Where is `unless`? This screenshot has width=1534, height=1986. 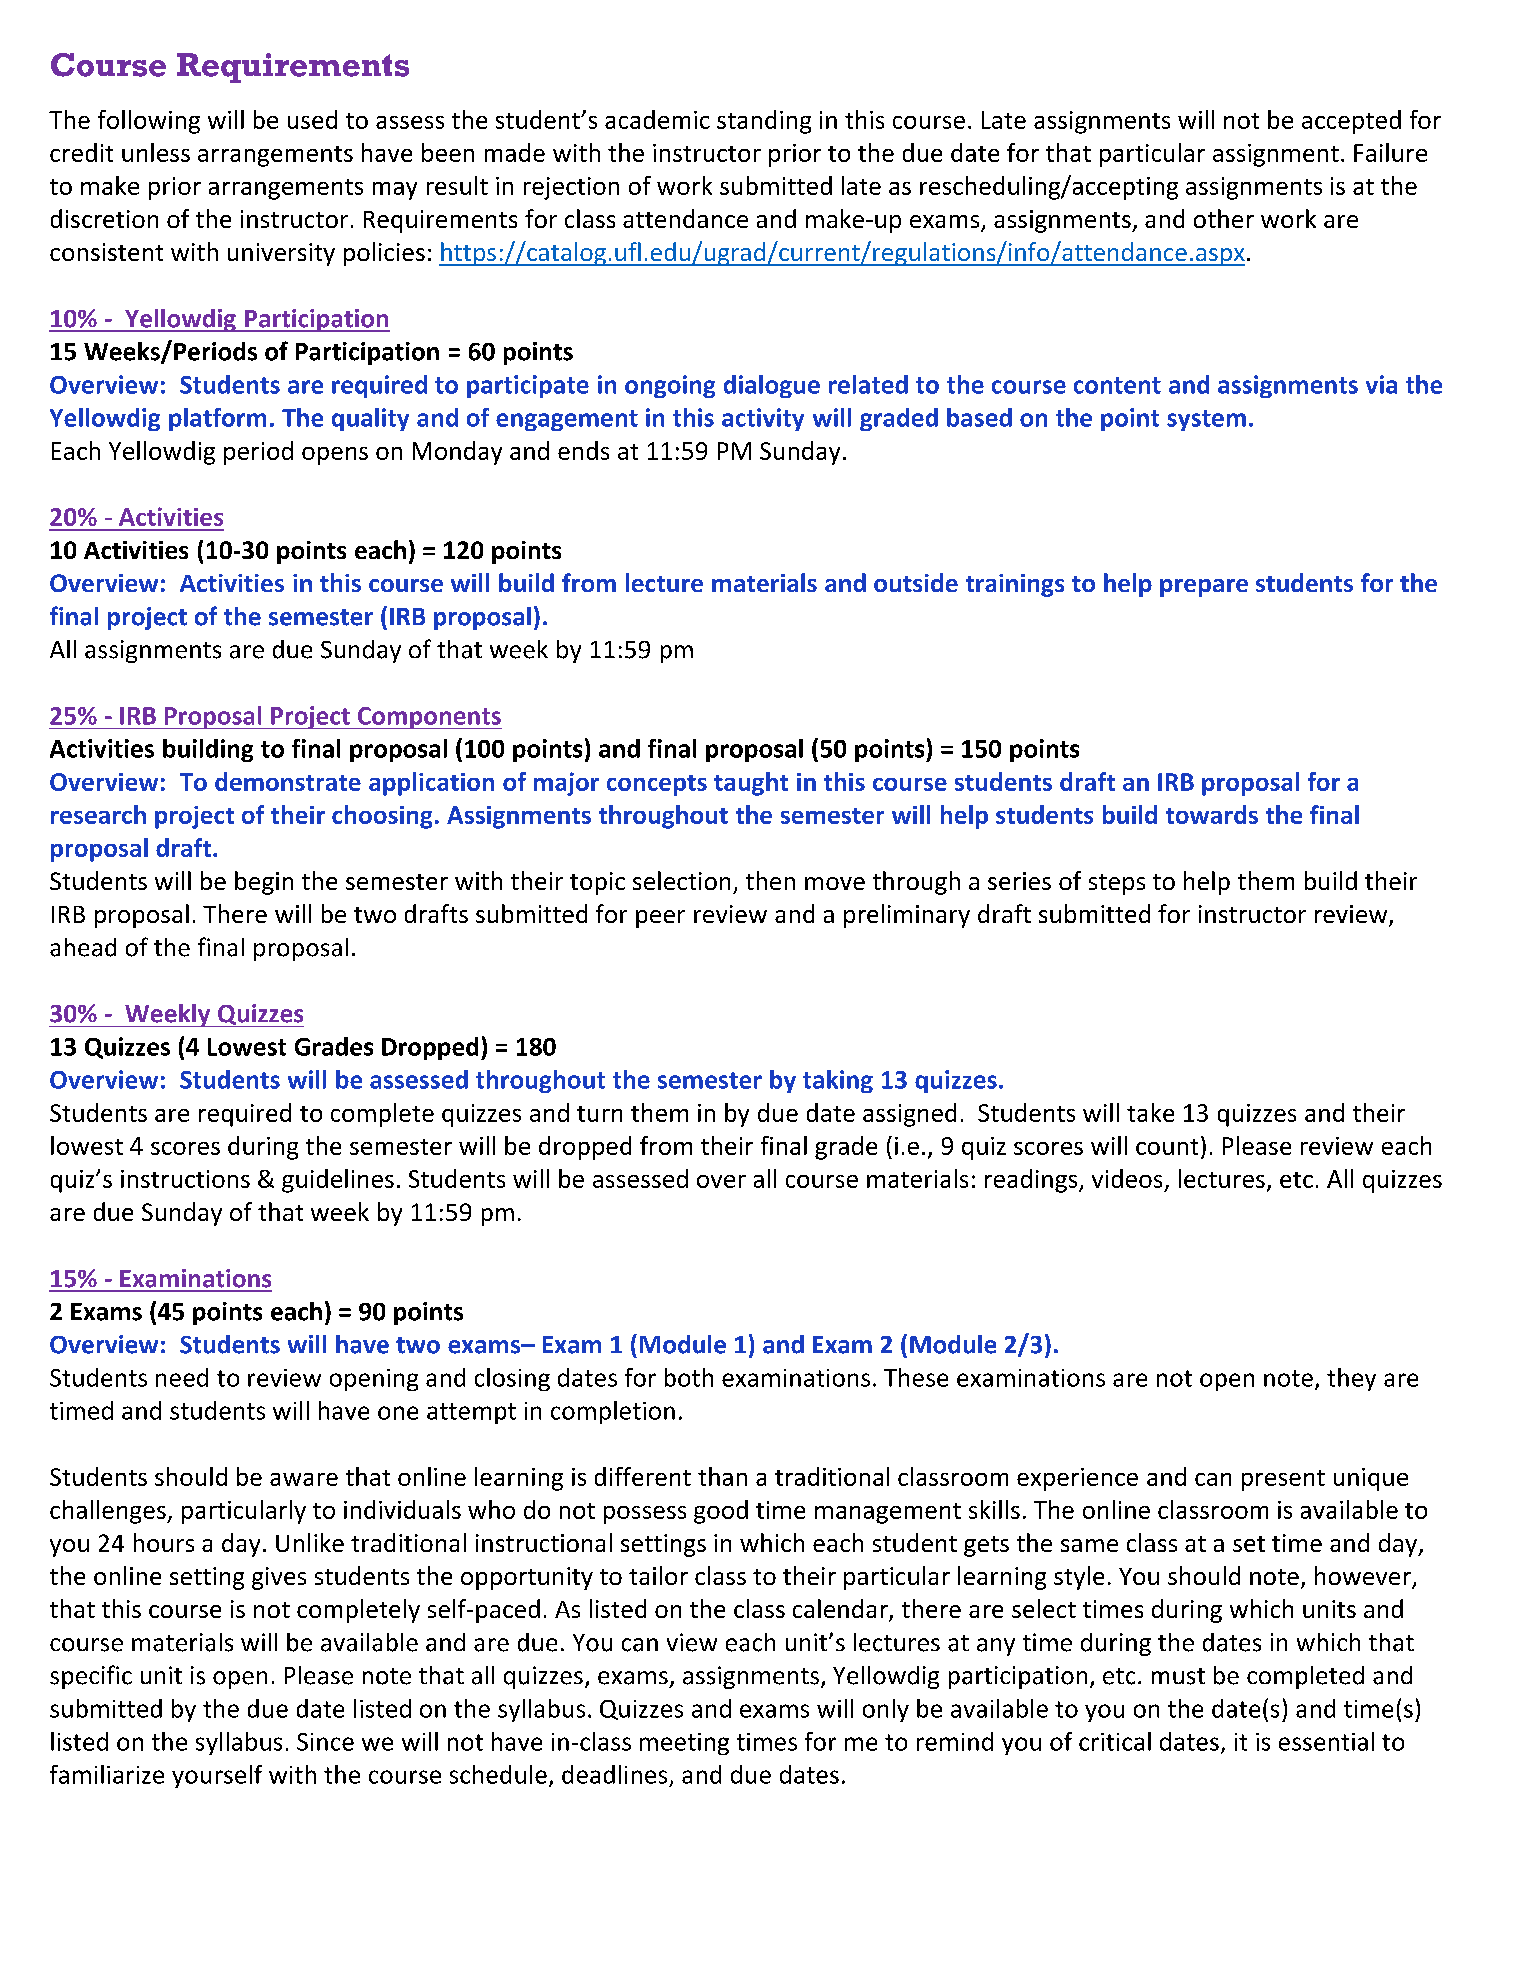 unless is located at coordinates (156, 152).
